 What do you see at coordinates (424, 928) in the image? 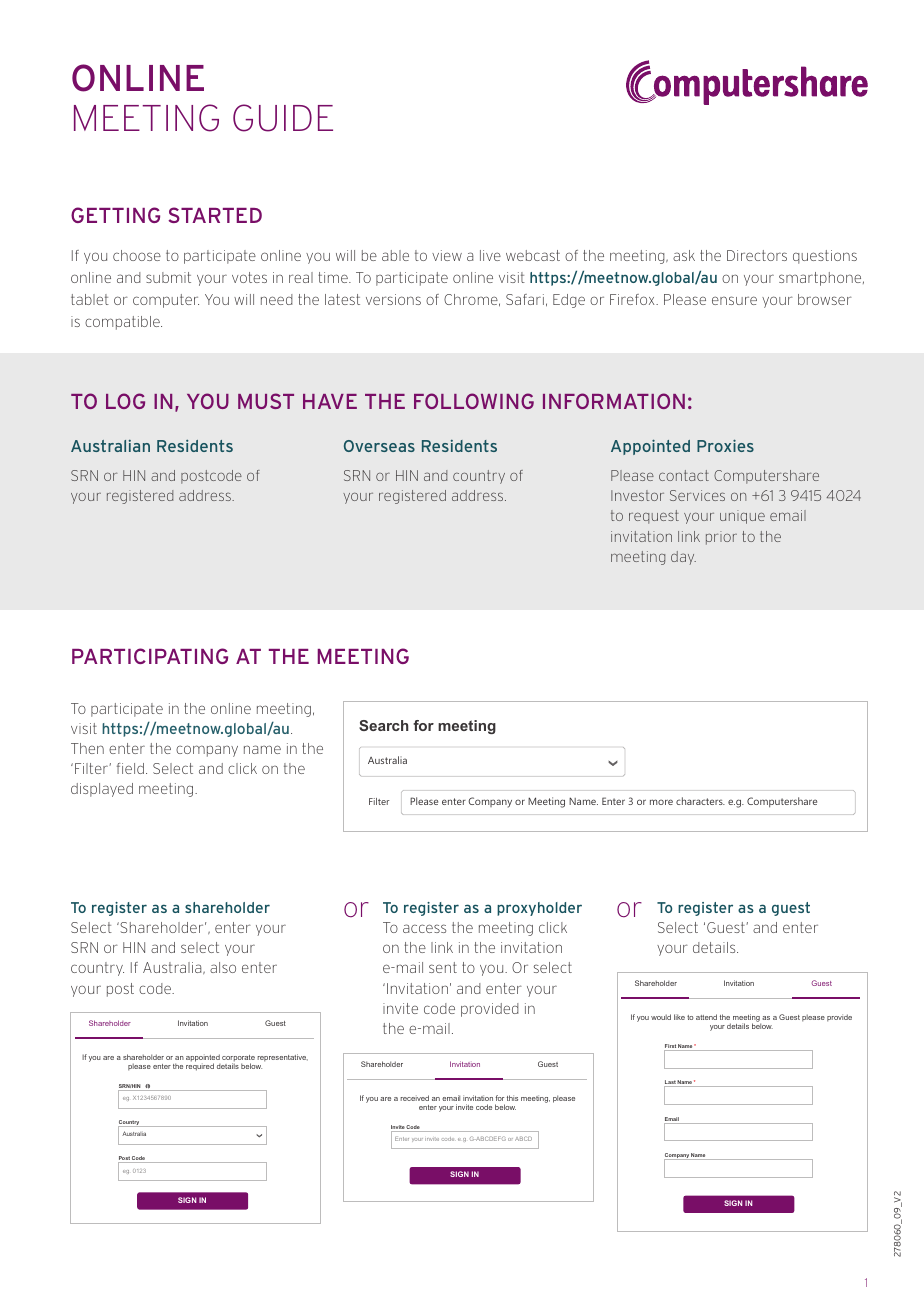
I see `access` at bounding box center [424, 928].
